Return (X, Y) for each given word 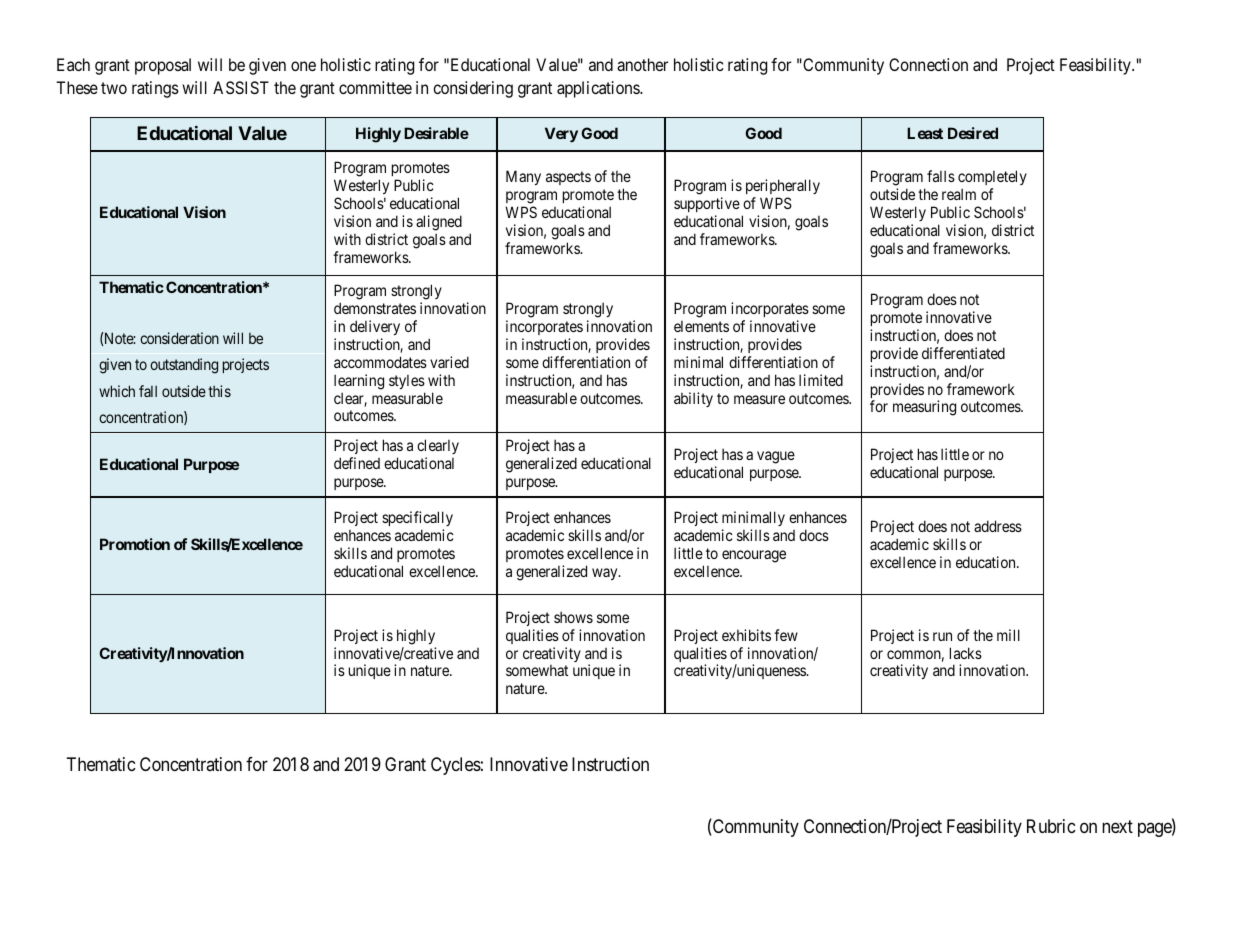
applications (599, 89)
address (998, 526)
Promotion (135, 544)
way (606, 574)
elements (701, 326)
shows (573, 617)
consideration (179, 338)
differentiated (963, 353)
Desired (973, 133)
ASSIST (241, 87)
